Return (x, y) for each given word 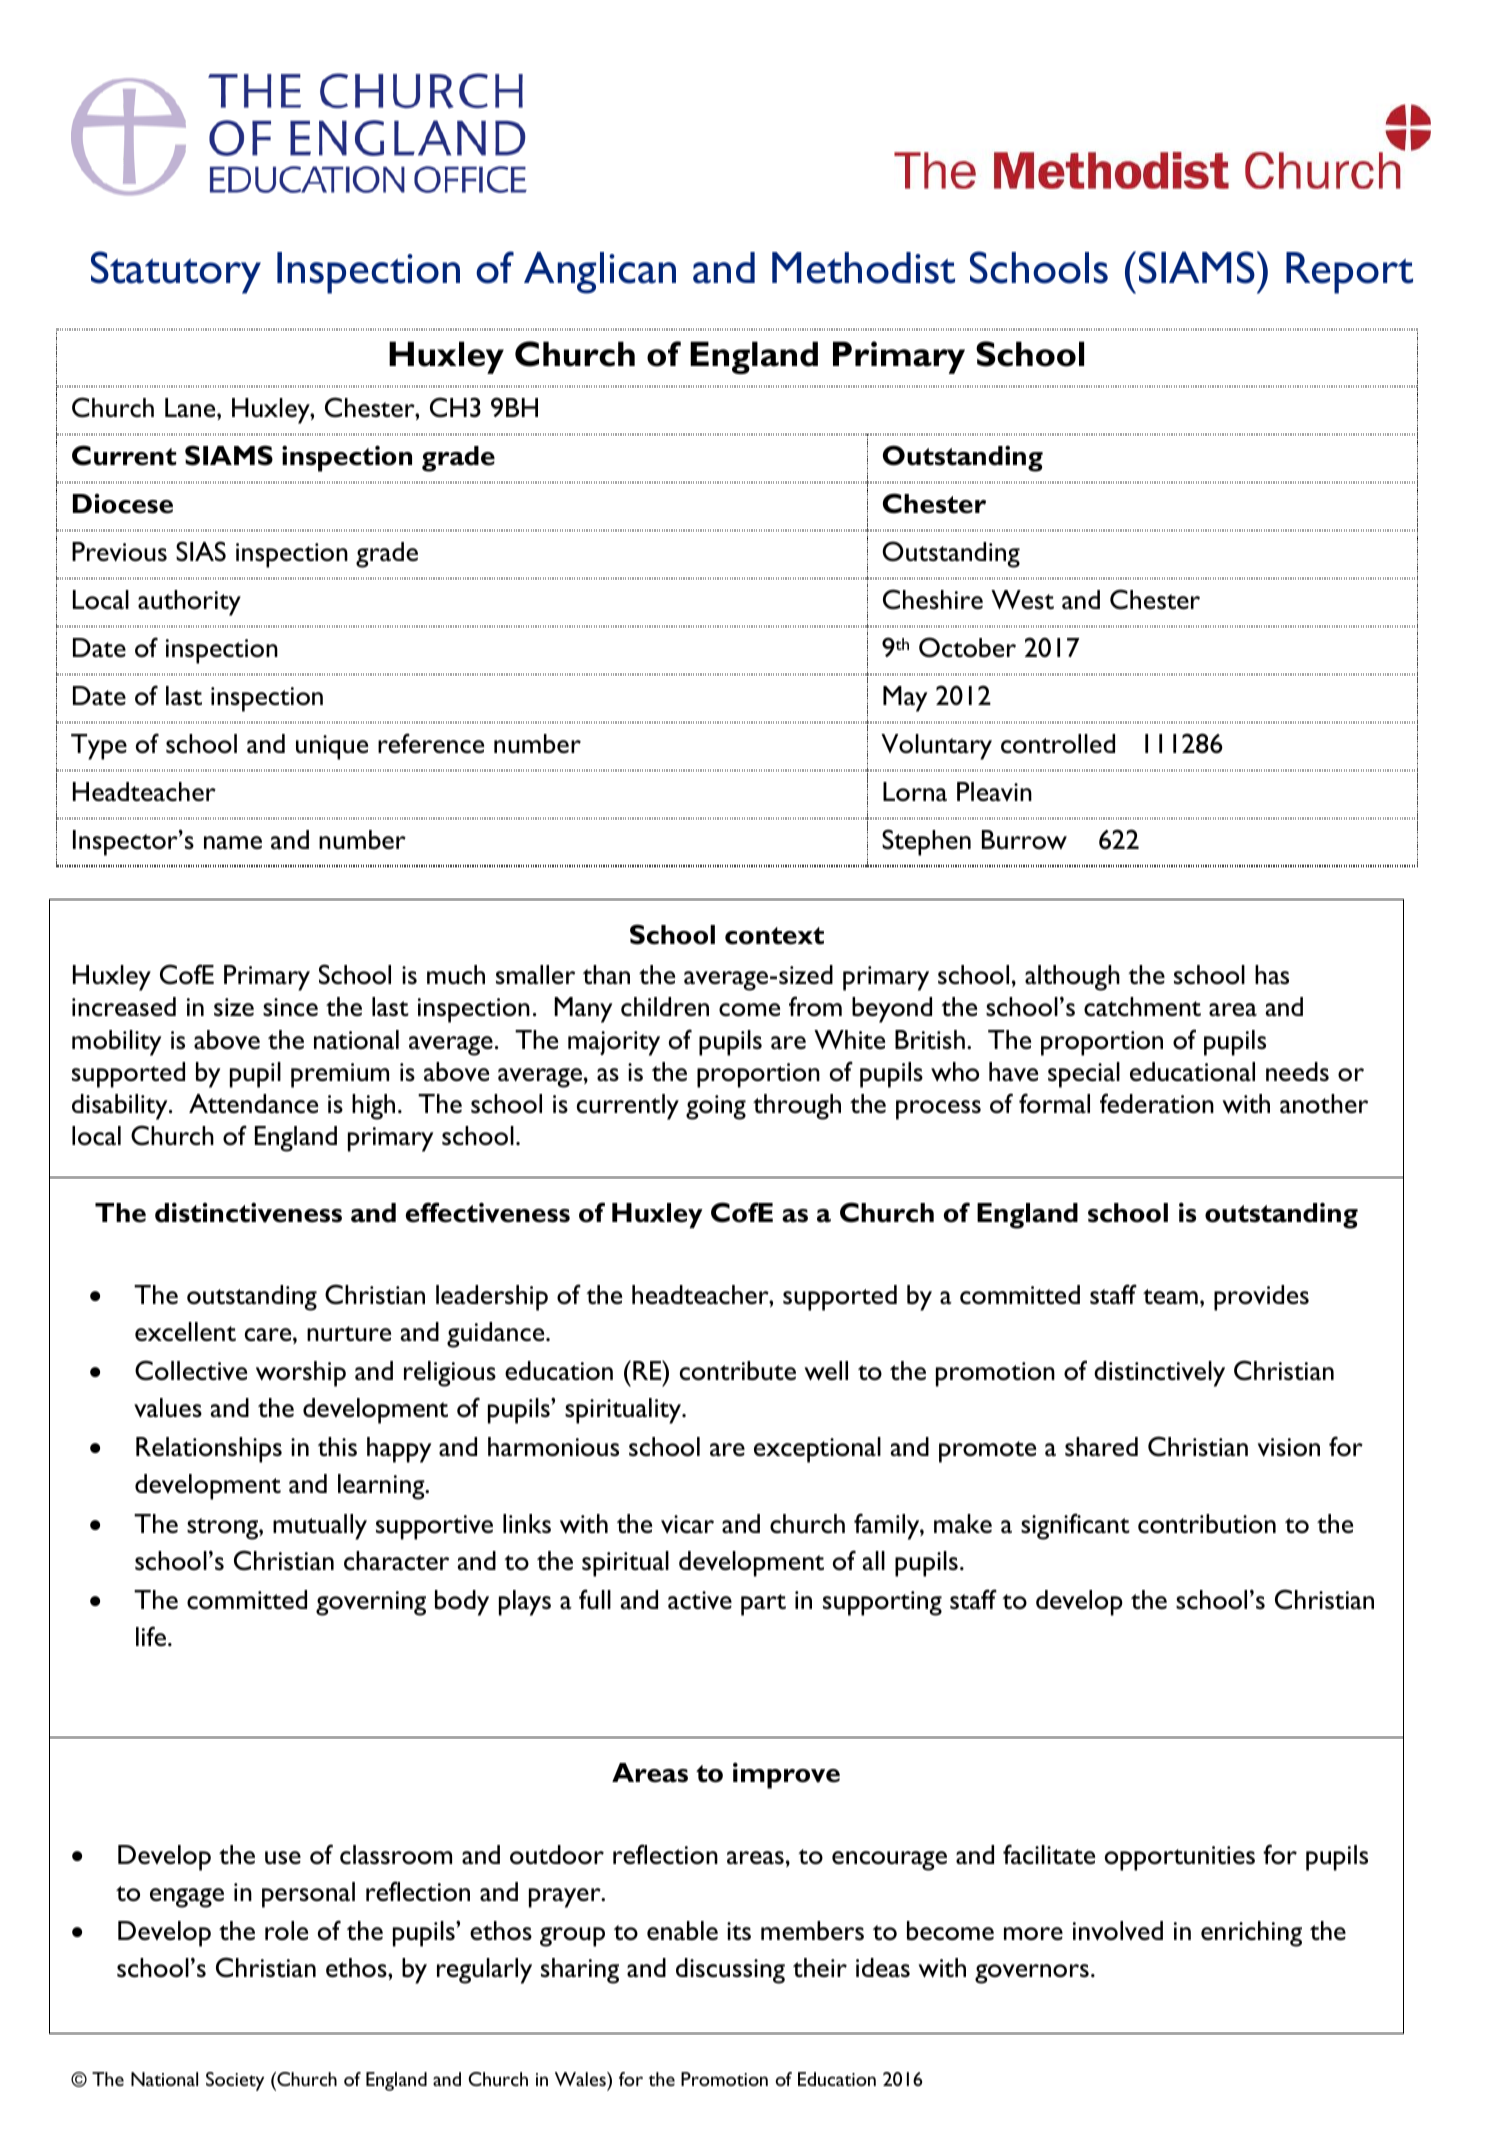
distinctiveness (248, 1212)
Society (235, 2081)
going (716, 1107)
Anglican (600, 273)
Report (1349, 273)
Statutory (176, 272)
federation (1157, 1103)
